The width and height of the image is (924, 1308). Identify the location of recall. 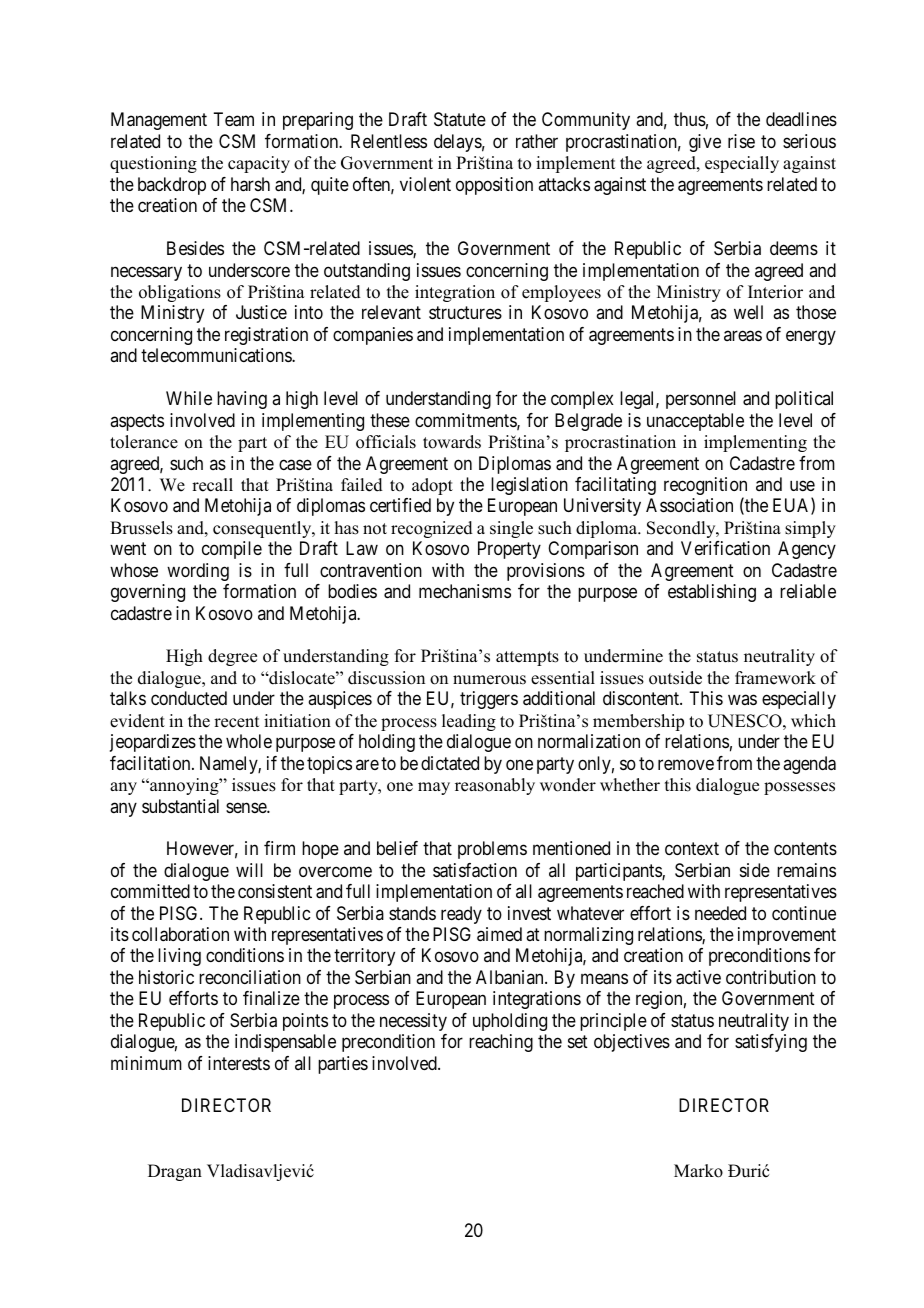
(212, 485).
